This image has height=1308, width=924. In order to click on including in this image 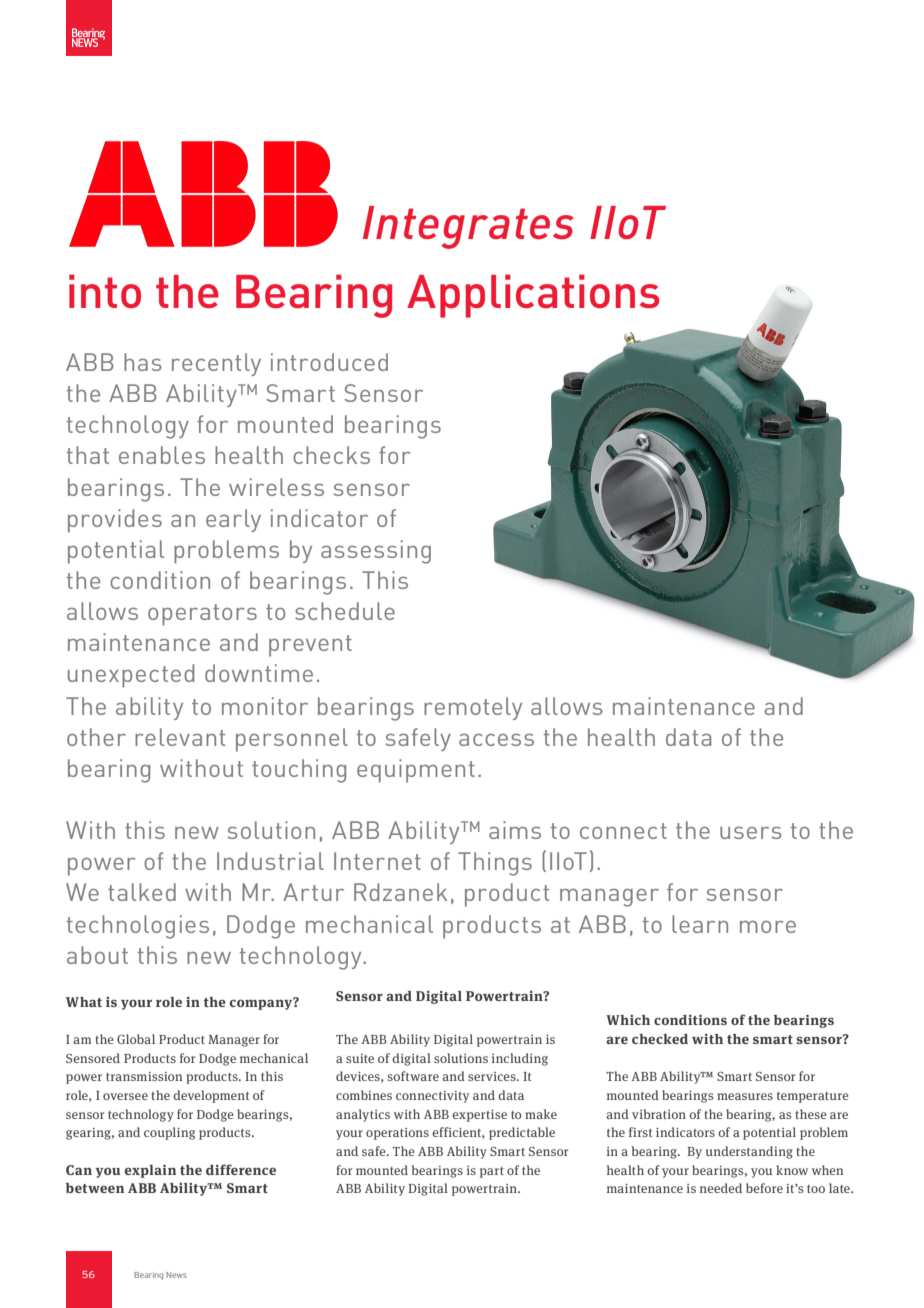, I will do `click(520, 1059)`.
